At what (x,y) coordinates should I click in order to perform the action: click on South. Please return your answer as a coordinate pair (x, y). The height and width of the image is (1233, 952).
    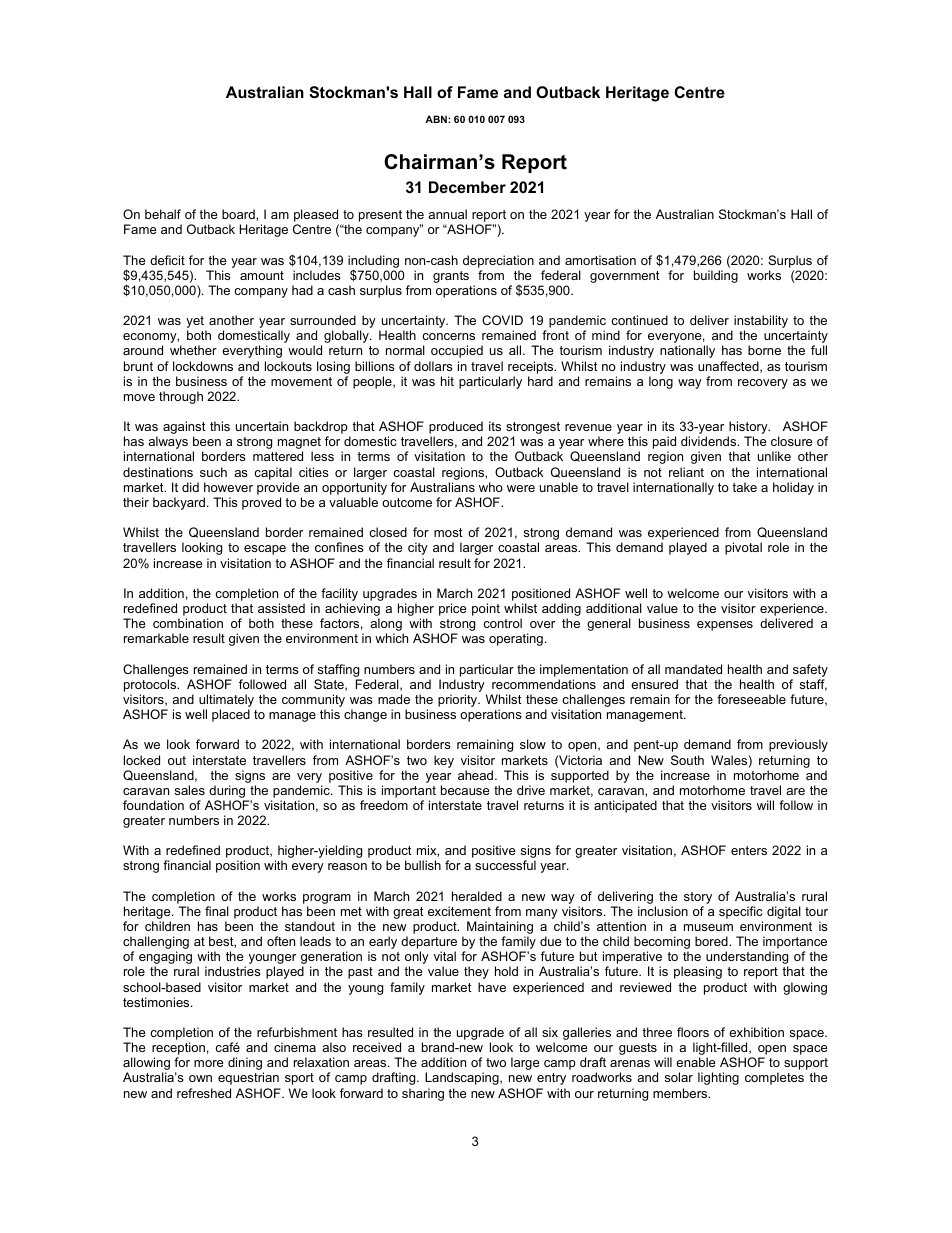
    Looking at the image, I should click on (687, 760).
